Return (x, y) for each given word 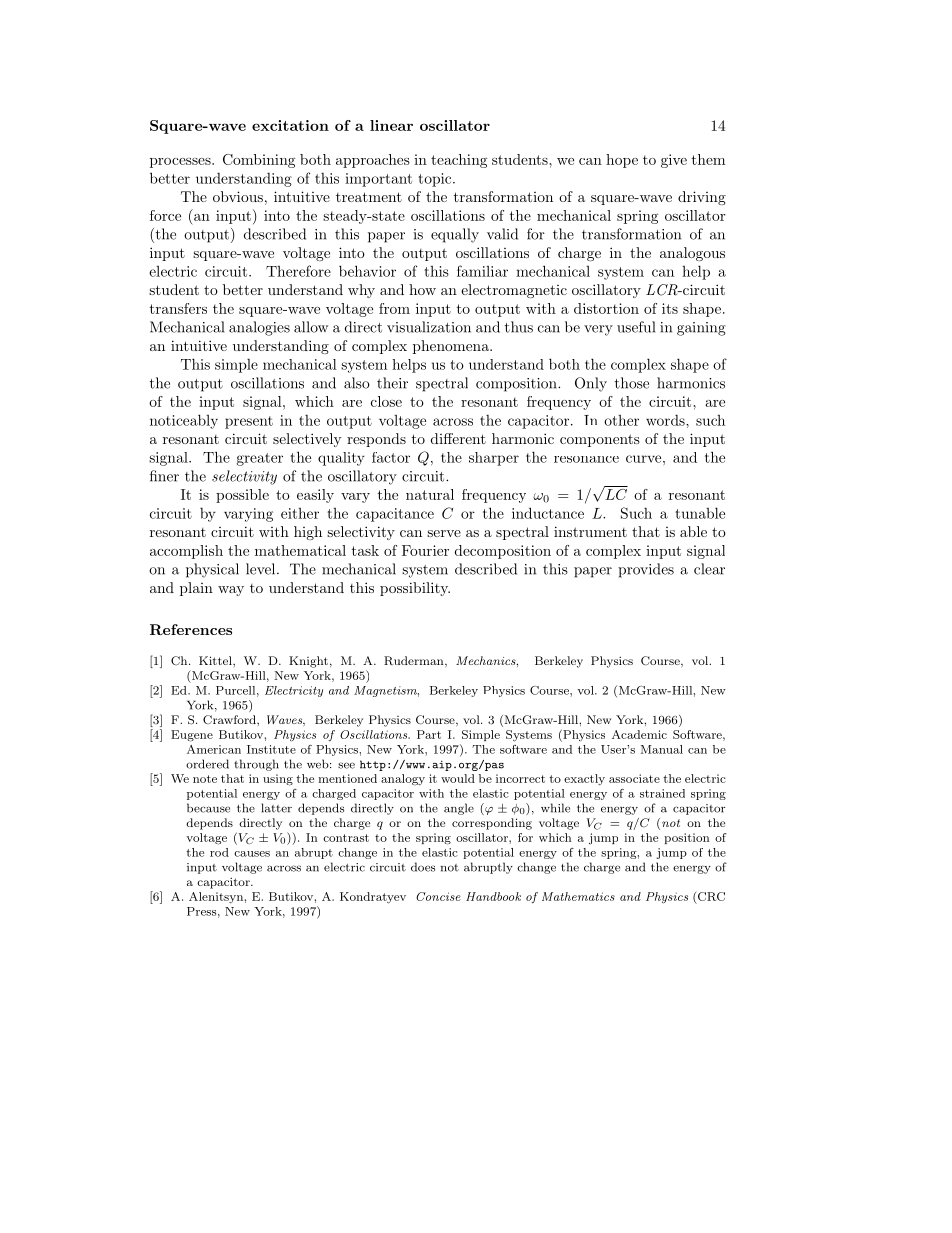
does (423, 867)
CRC (710, 896)
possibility (415, 589)
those (632, 383)
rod (219, 852)
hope (622, 161)
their (392, 383)
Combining (259, 161)
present (249, 422)
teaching (459, 161)
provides (646, 570)
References (191, 629)
